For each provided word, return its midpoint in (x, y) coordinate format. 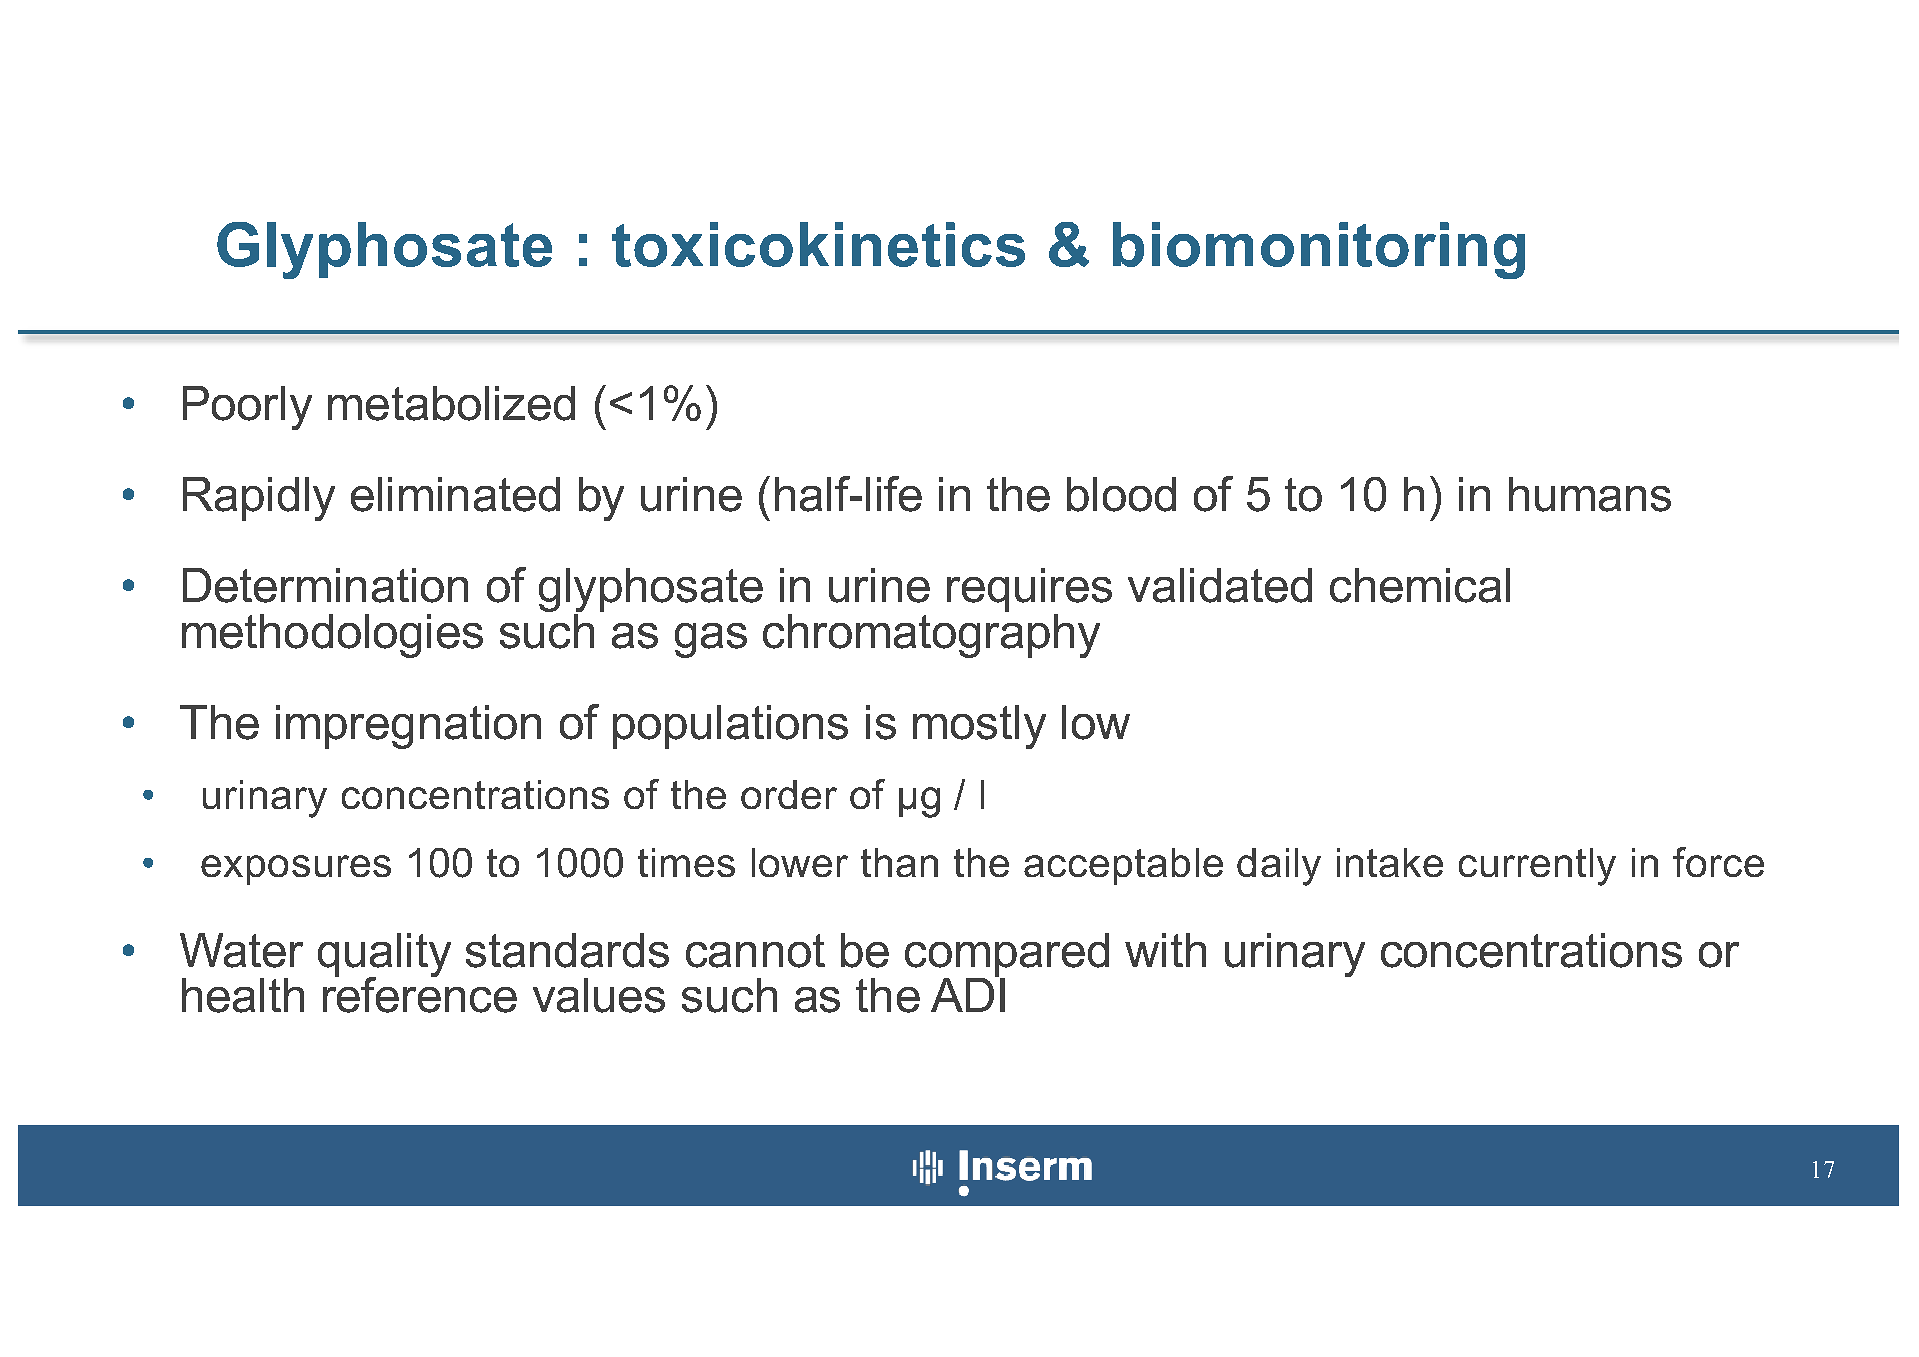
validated (1220, 585)
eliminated (455, 494)
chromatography (931, 634)
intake (1390, 862)
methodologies (332, 636)
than (899, 862)
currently (1537, 867)
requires (1029, 590)
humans (1590, 494)
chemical (1420, 585)
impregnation (408, 727)
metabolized (451, 403)
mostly (979, 727)
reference (420, 994)
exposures (296, 870)
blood (1121, 494)
